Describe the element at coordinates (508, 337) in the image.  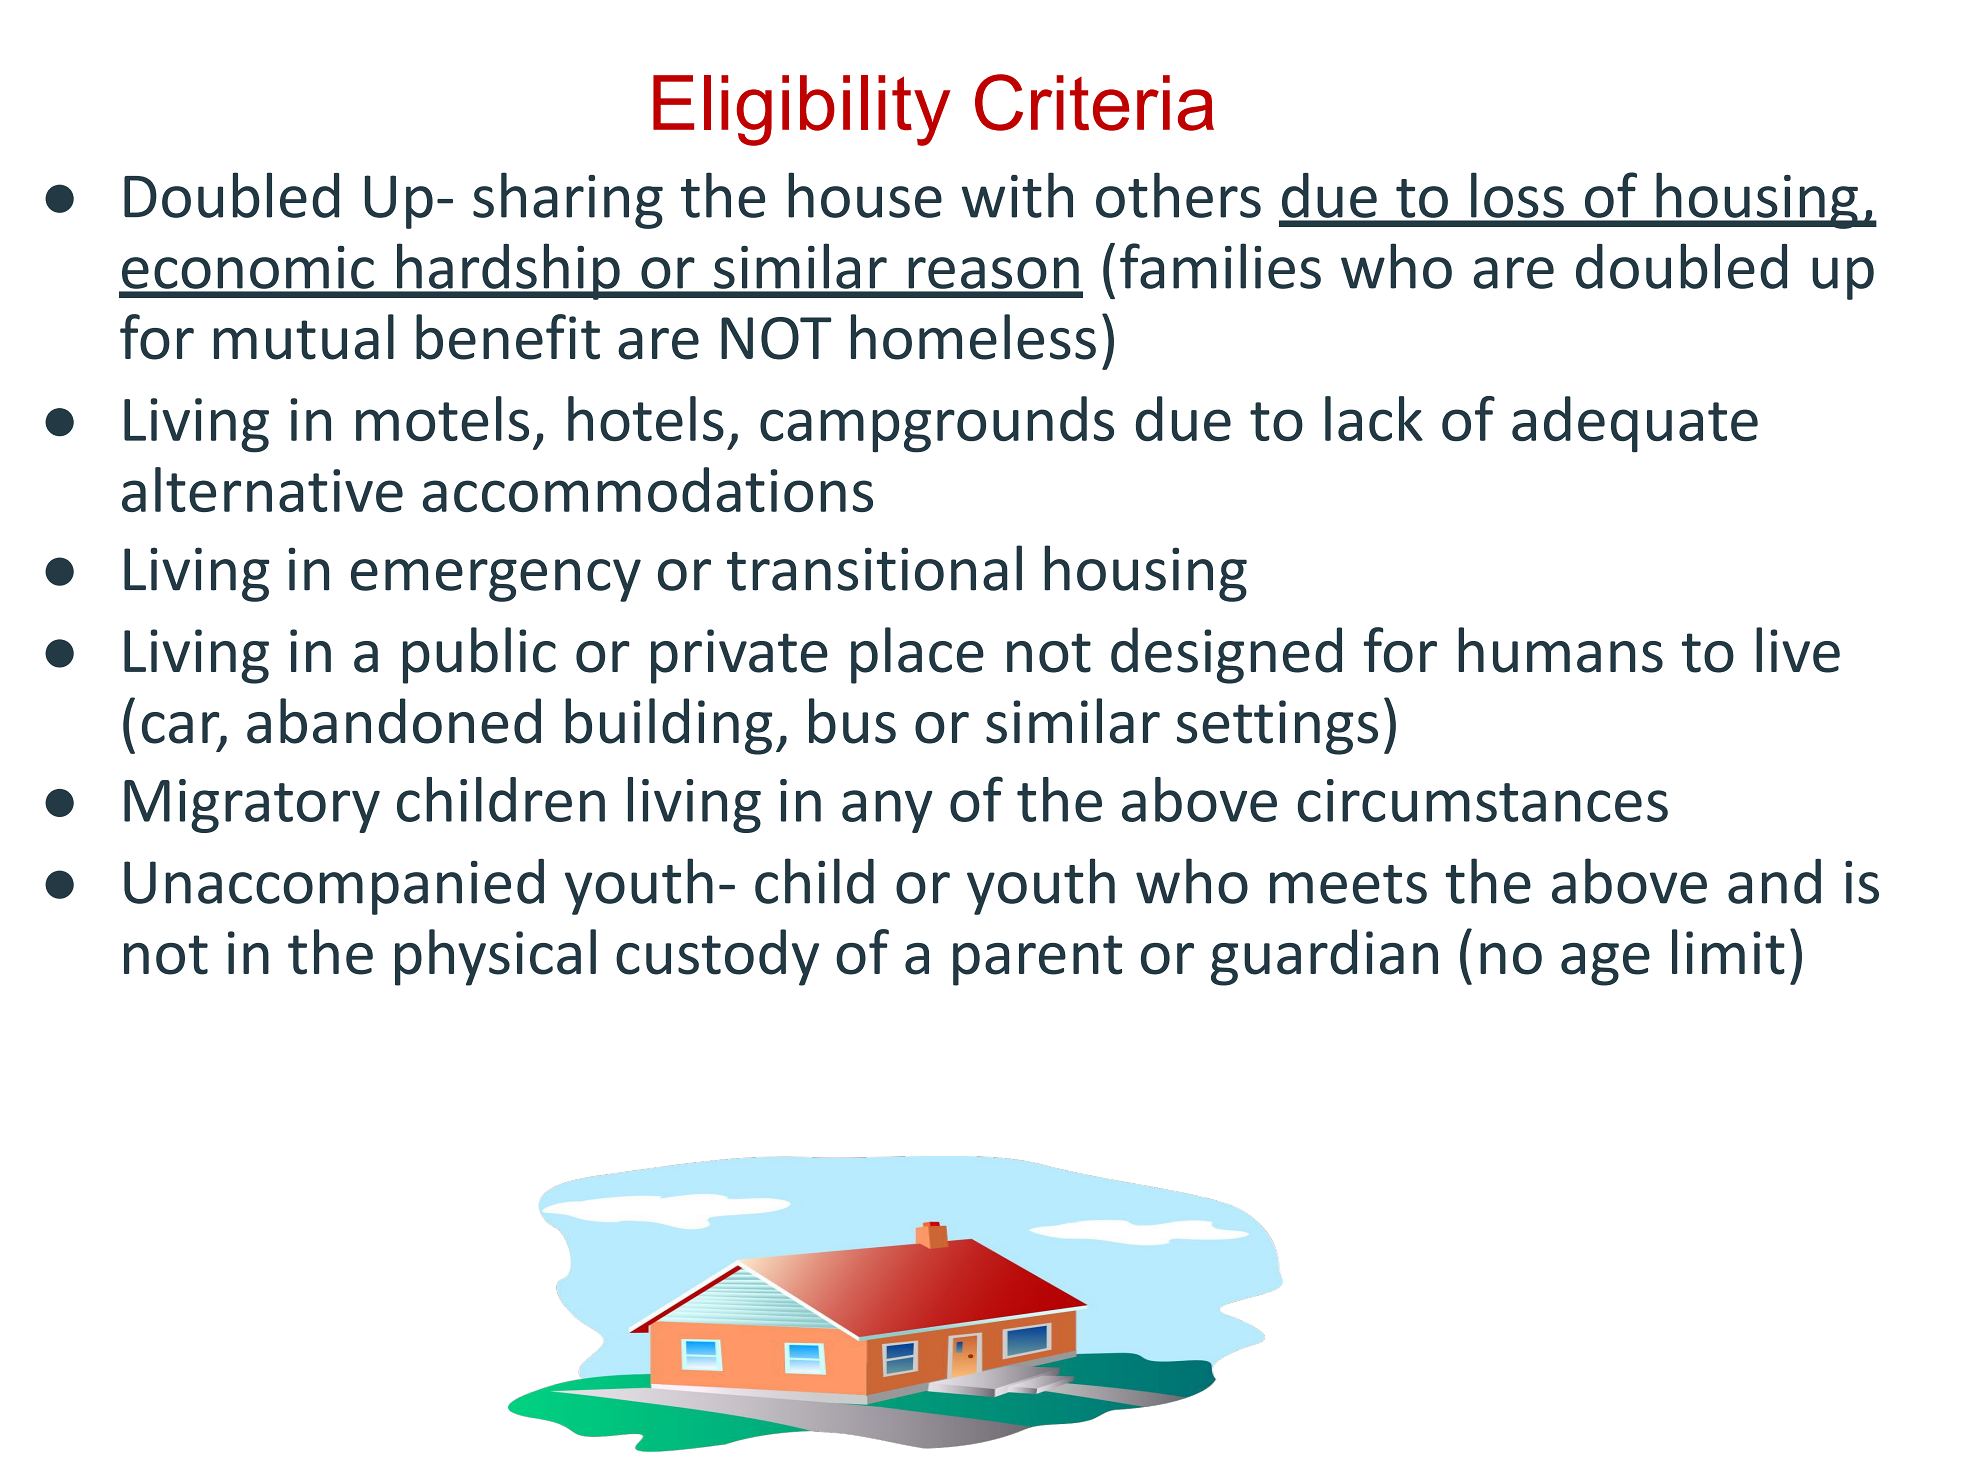
I see `benefit` at that location.
